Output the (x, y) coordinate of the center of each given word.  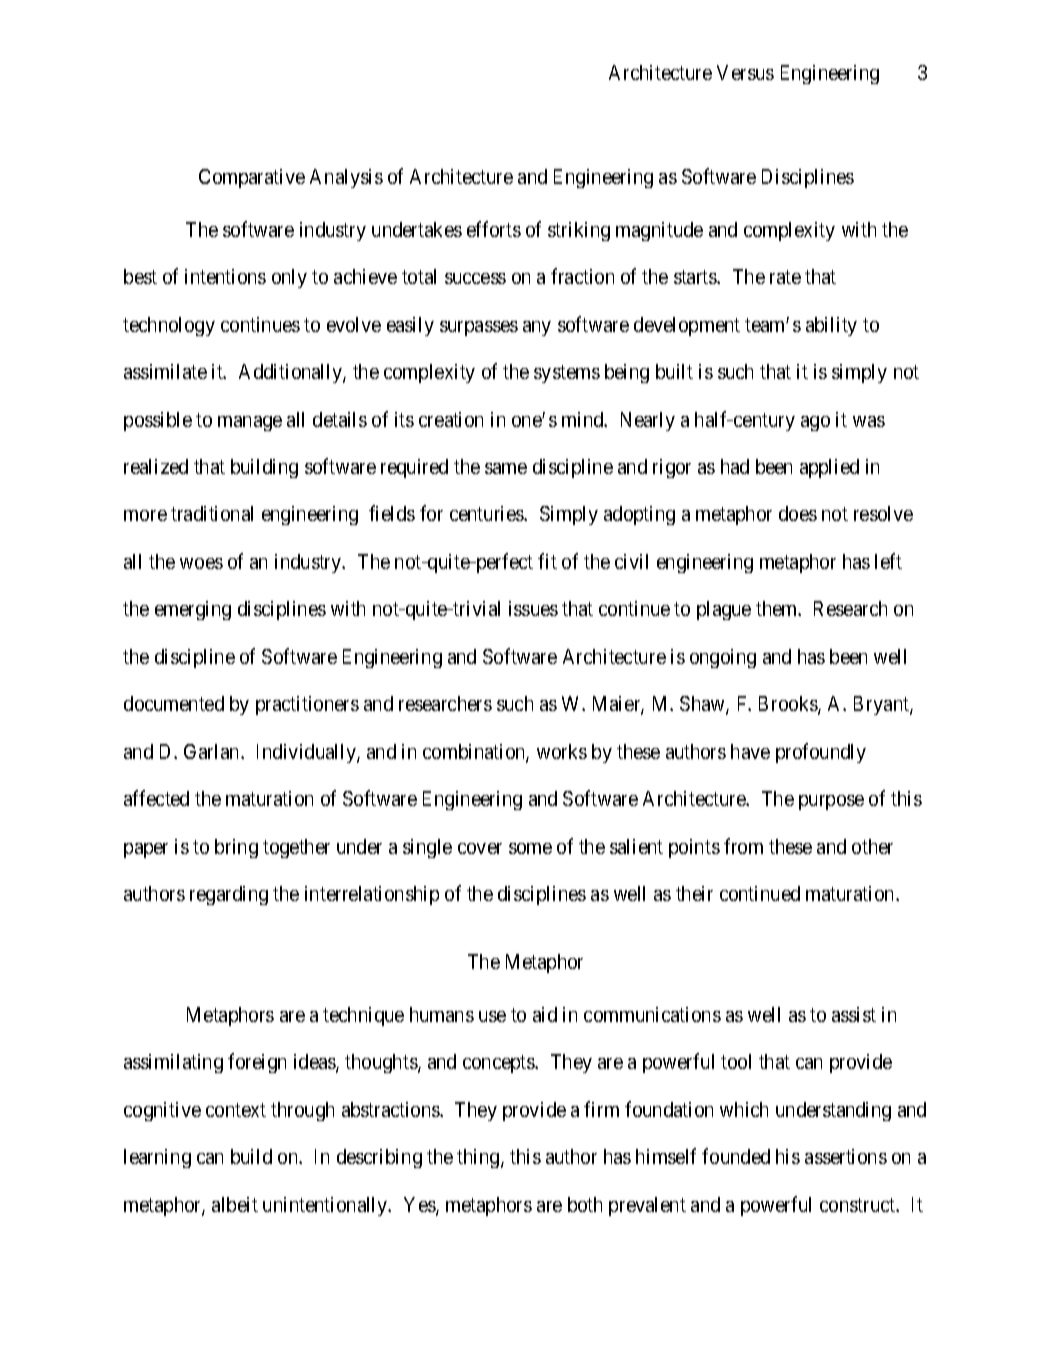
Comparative (252, 178)
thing (479, 1158)
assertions (846, 1156)
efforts (494, 229)
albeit (235, 1204)
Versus (745, 72)
